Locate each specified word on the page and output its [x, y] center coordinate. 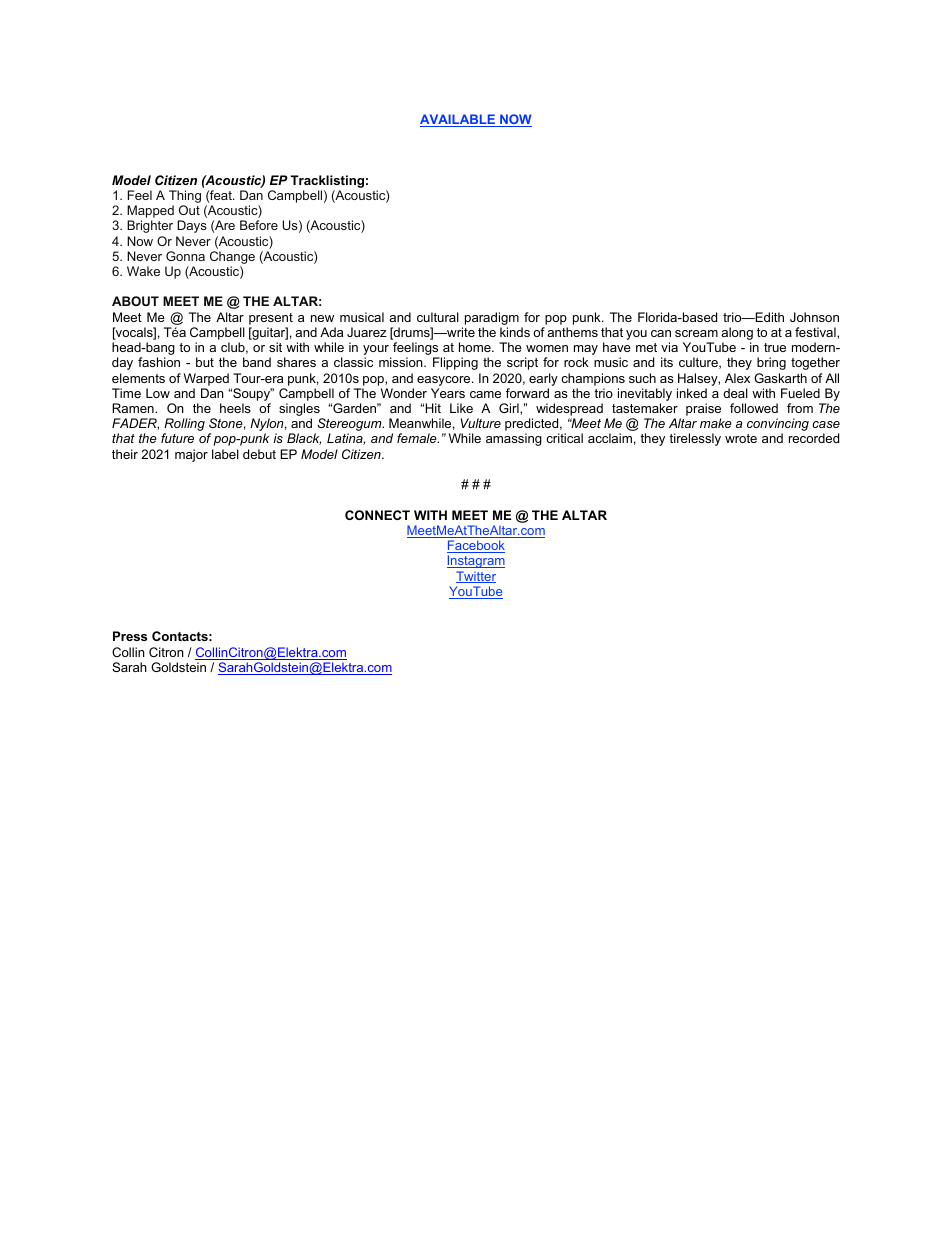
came [485, 394]
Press [130, 636]
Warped [206, 379]
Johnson [814, 317]
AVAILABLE [458, 120]
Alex [737, 378]
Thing [185, 198]
